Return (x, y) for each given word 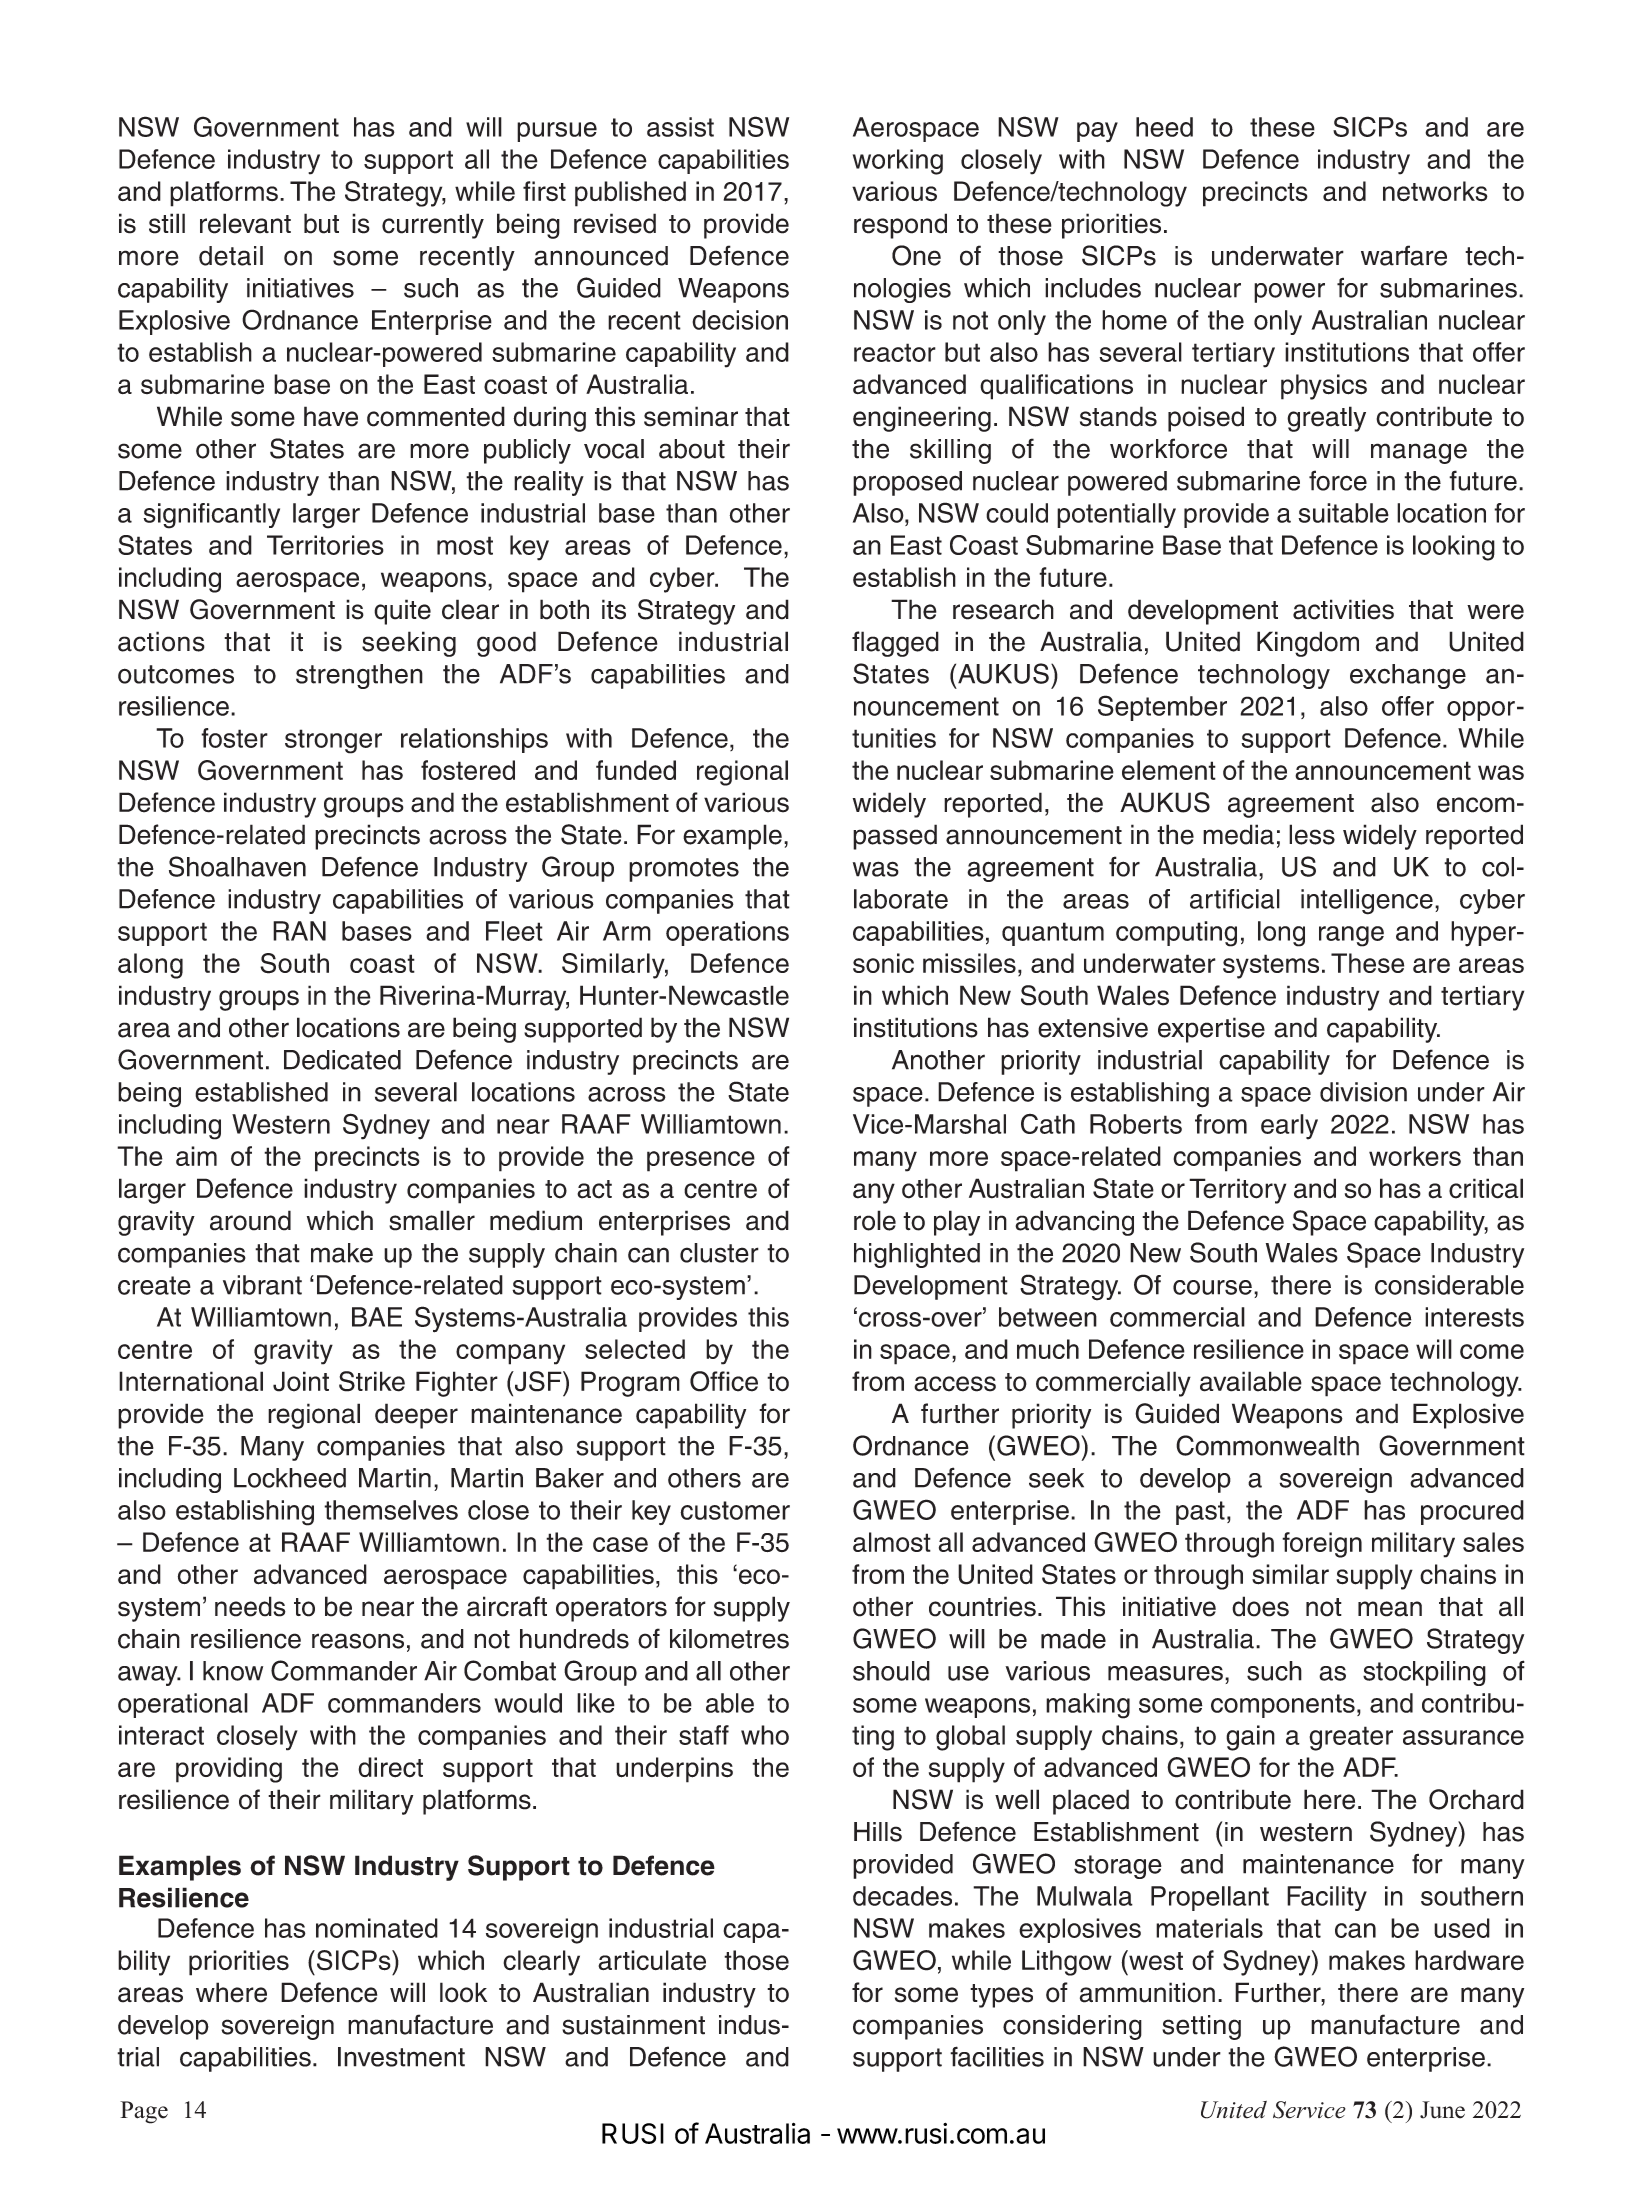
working (898, 162)
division (1363, 1092)
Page (144, 2112)
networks (1435, 191)
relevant (245, 223)
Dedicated (342, 1060)
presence (701, 1161)
